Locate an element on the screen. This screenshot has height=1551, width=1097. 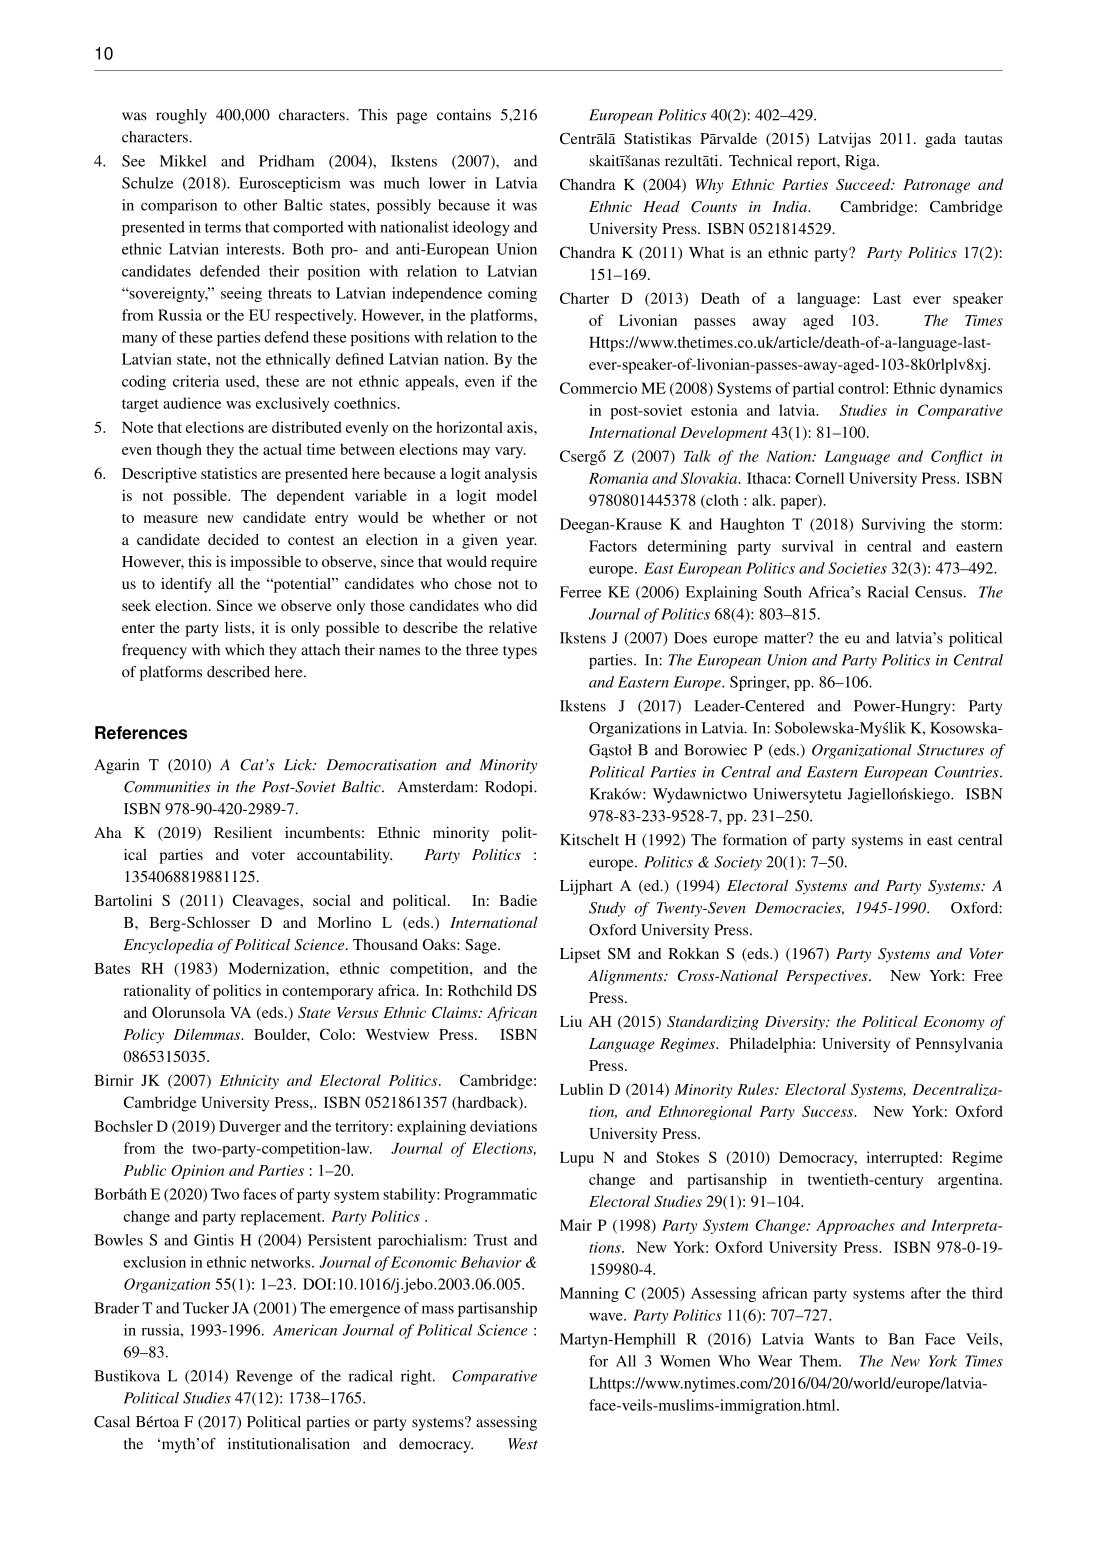
decided is located at coordinates (233, 539).
